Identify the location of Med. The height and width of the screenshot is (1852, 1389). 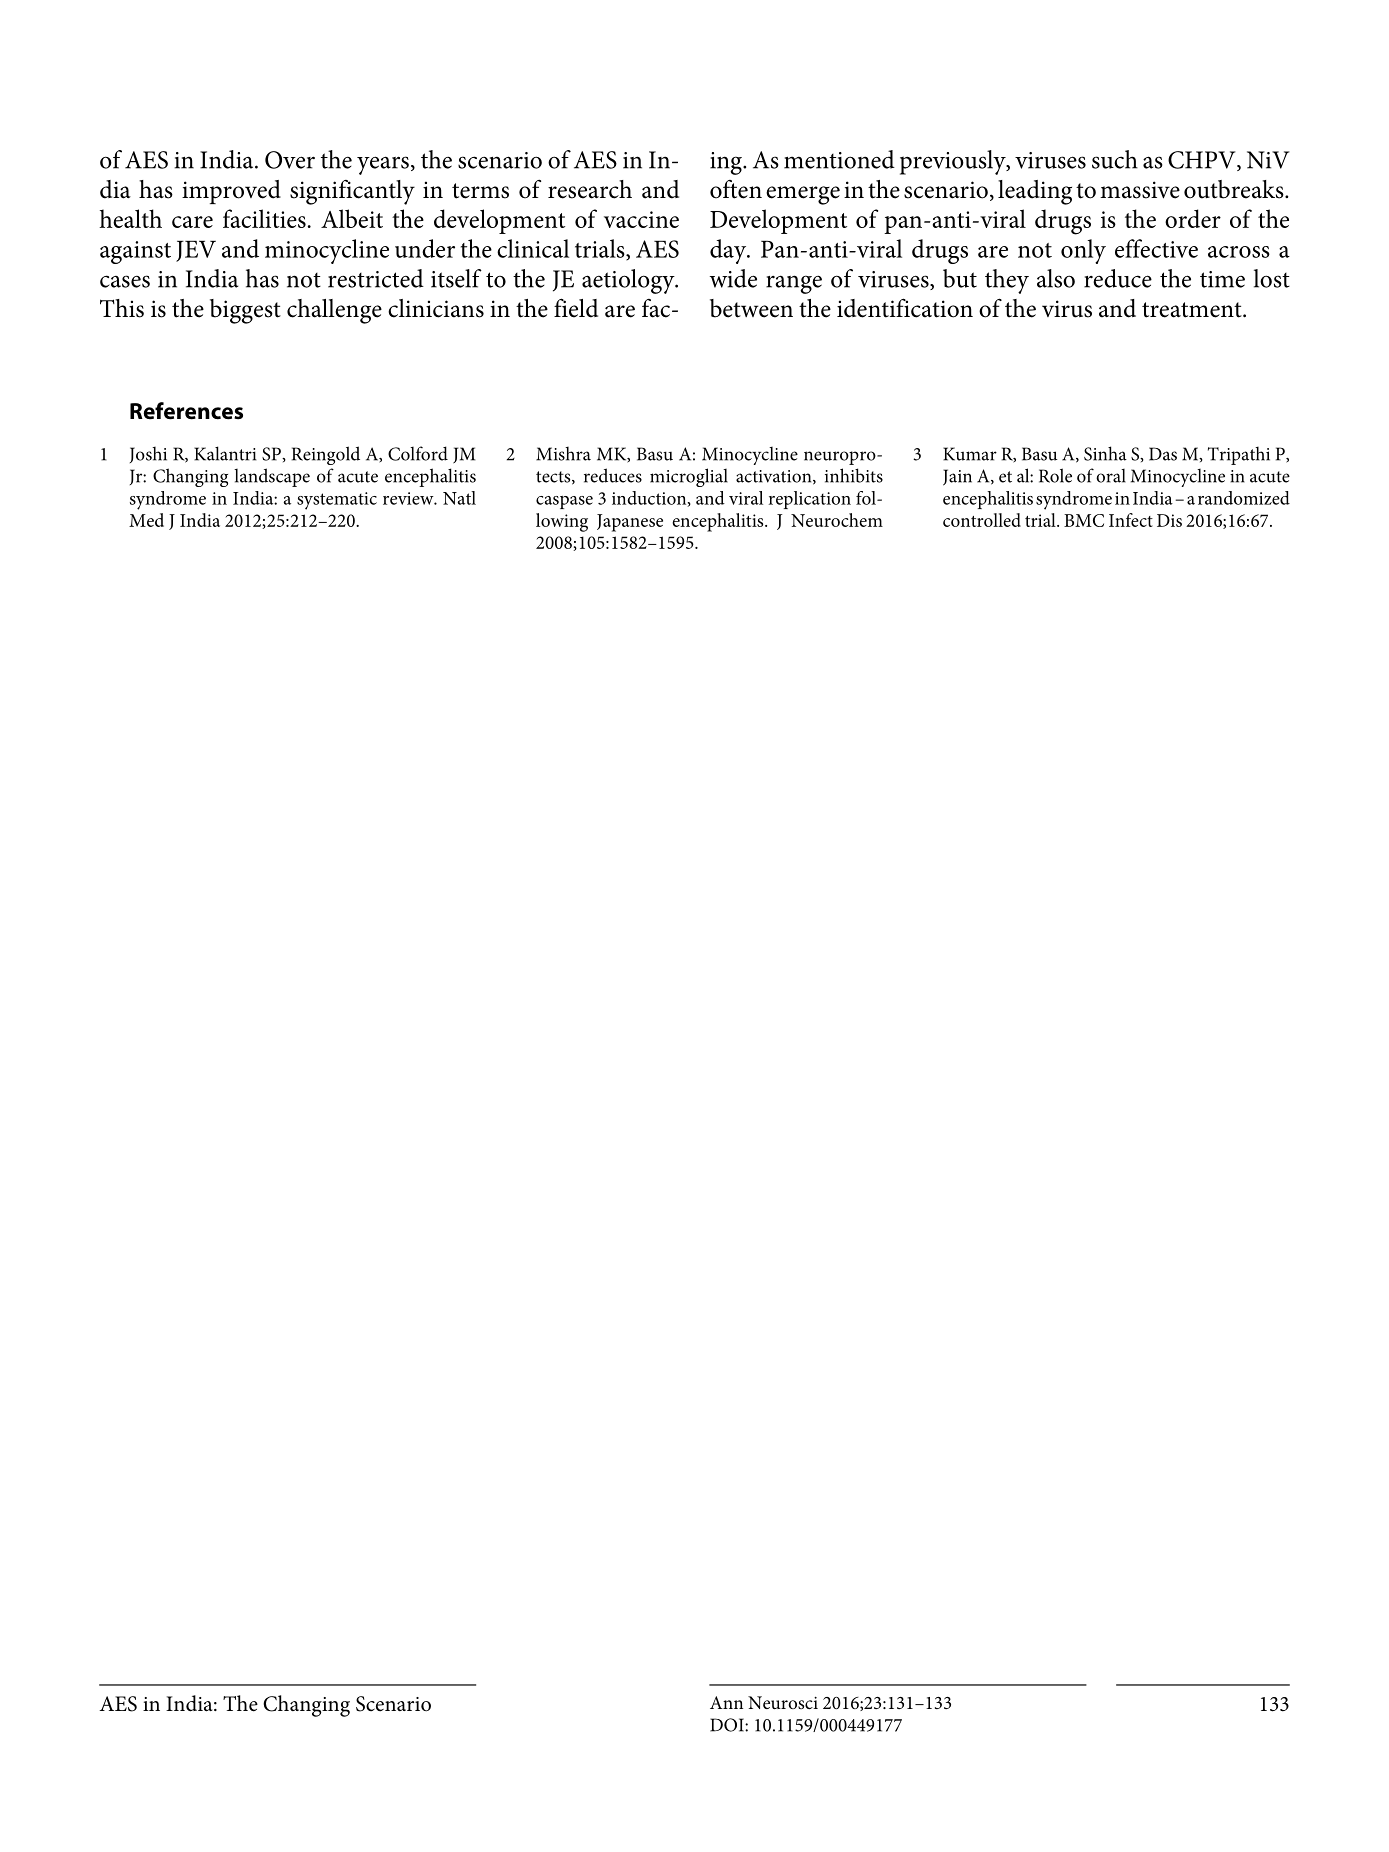
(146, 520).
